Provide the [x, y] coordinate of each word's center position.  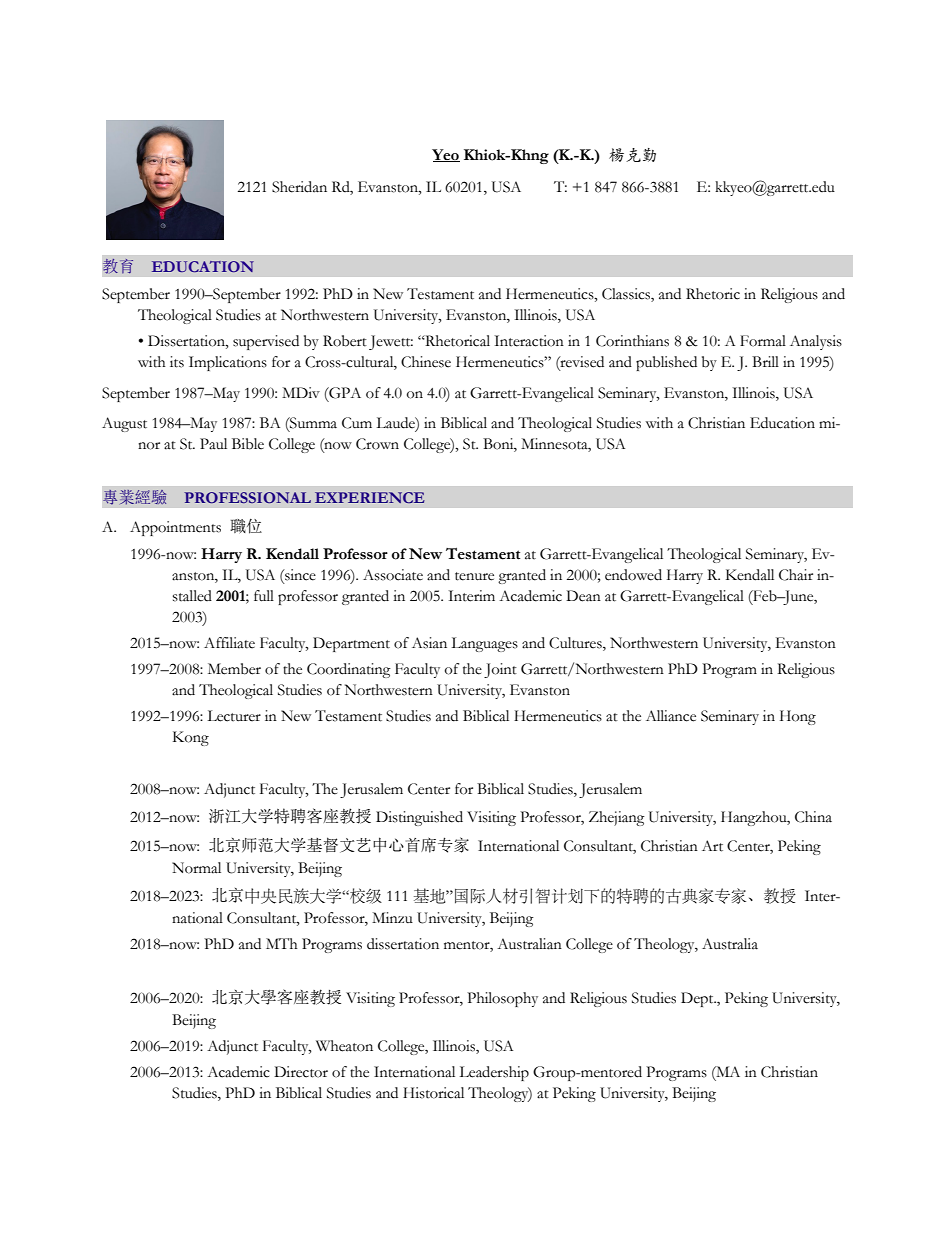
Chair [796, 575]
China [813, 817]
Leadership [494, 1073]
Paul [213, 444]
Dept [698, 999]
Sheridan [299, 187]
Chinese [426, 362]
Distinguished [419, 818]
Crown [377, 444]
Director [301, 1072]
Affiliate [229, 643]
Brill [765, 361]
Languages [484, 644]
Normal [196, 868]
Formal [763, 341]
